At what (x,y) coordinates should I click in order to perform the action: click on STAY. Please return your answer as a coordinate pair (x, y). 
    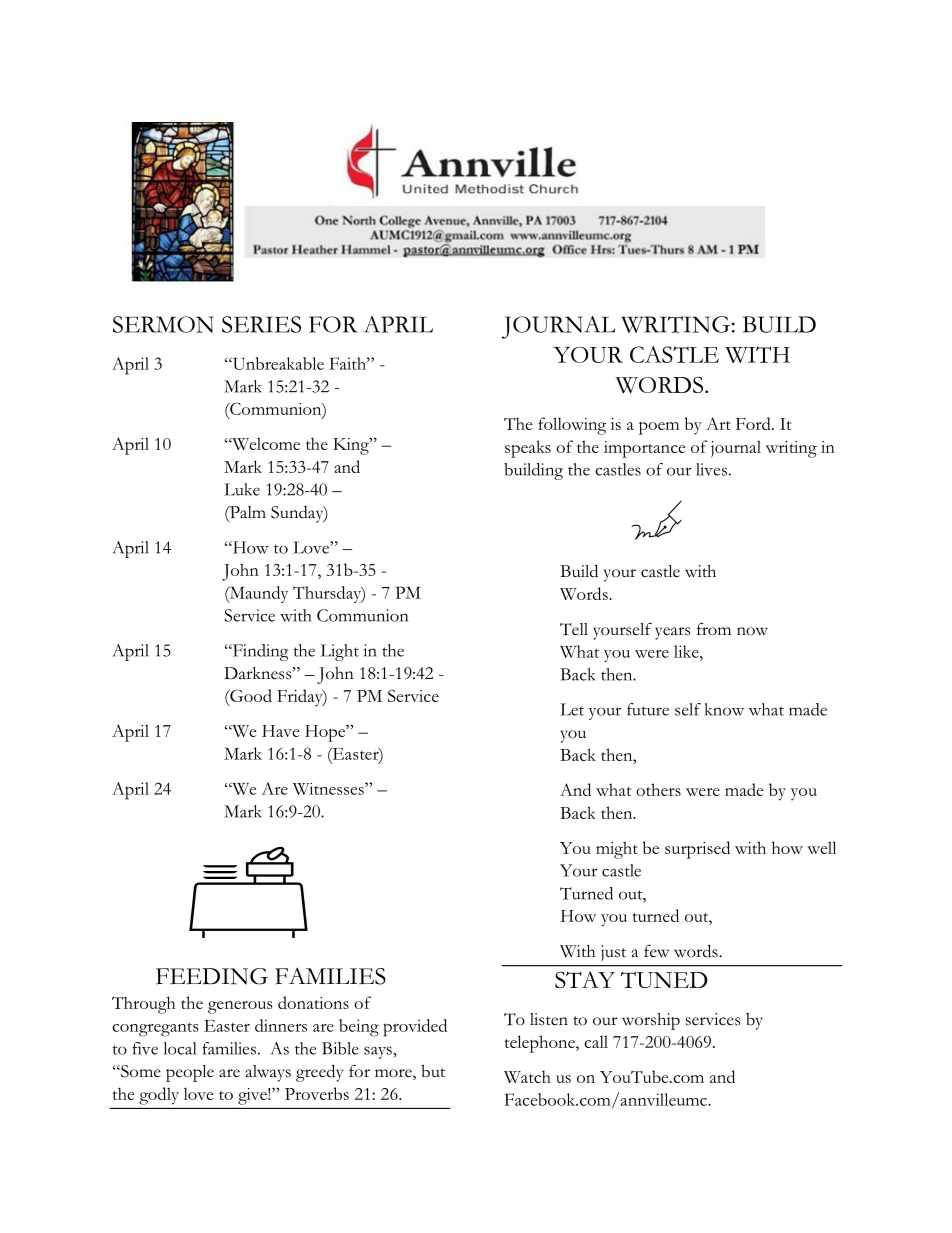
    Looking at the image, I should click on (585, 979).
